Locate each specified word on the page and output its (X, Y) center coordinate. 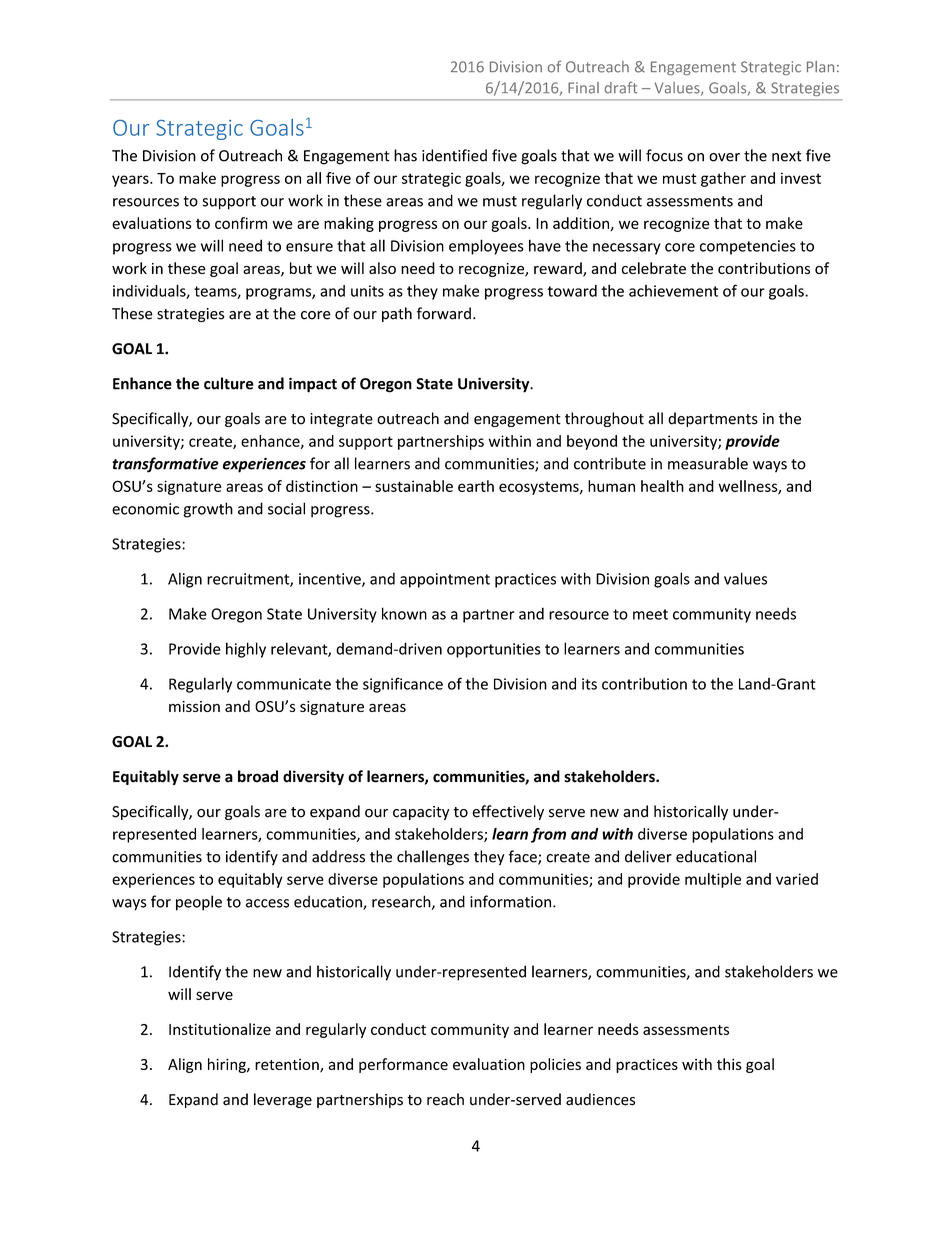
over (724, 157)
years (131, 181)
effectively (508, 812)
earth (476, 486)
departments (713, 419)
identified (454, 155)
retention (288, 1066)
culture (229, 383)
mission (194, 706)
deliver (648, 856)
